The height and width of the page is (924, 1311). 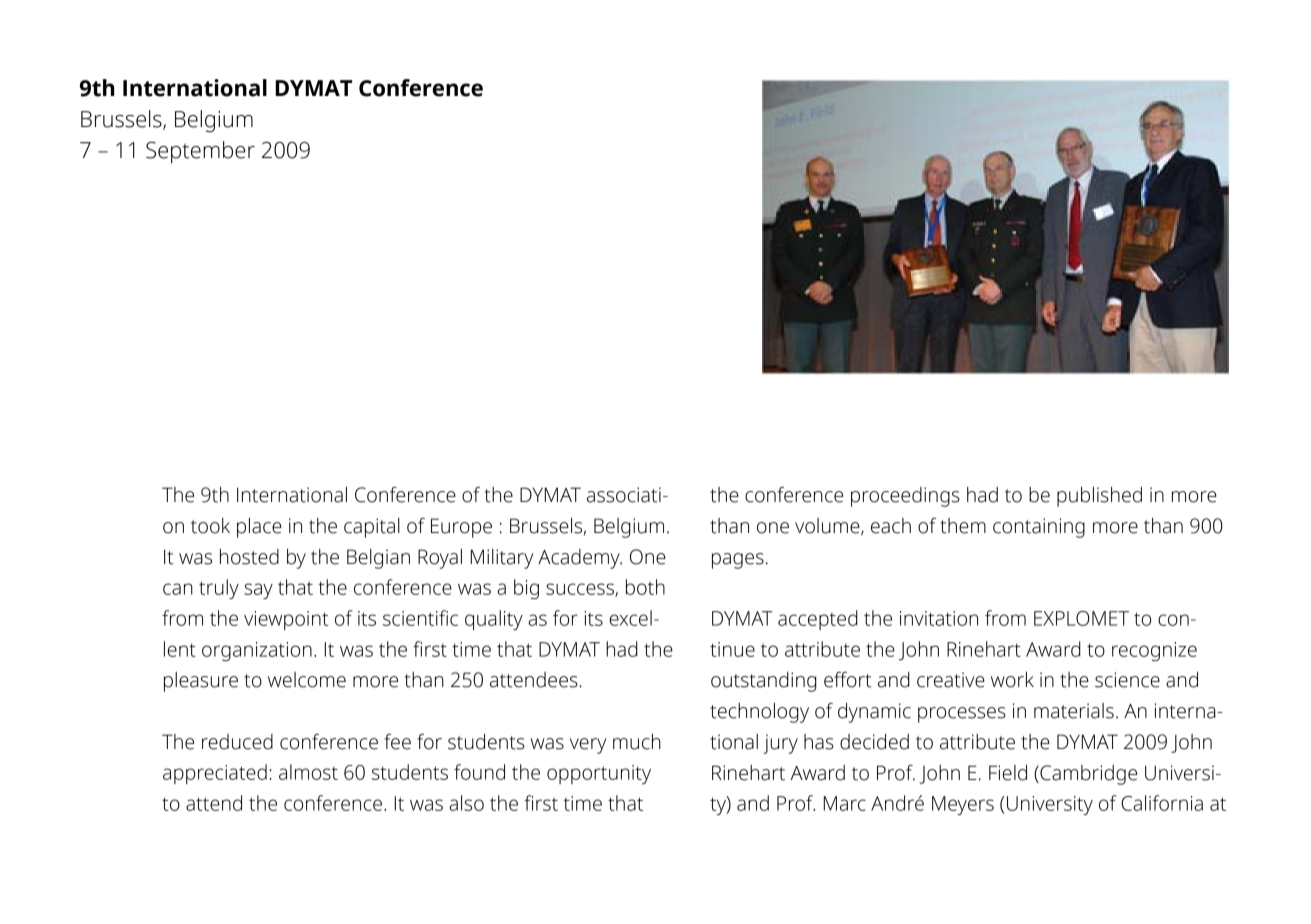 What do you see at coordinates (200, 152) in the page?
I see `September` at bounding box center [200, 152].
